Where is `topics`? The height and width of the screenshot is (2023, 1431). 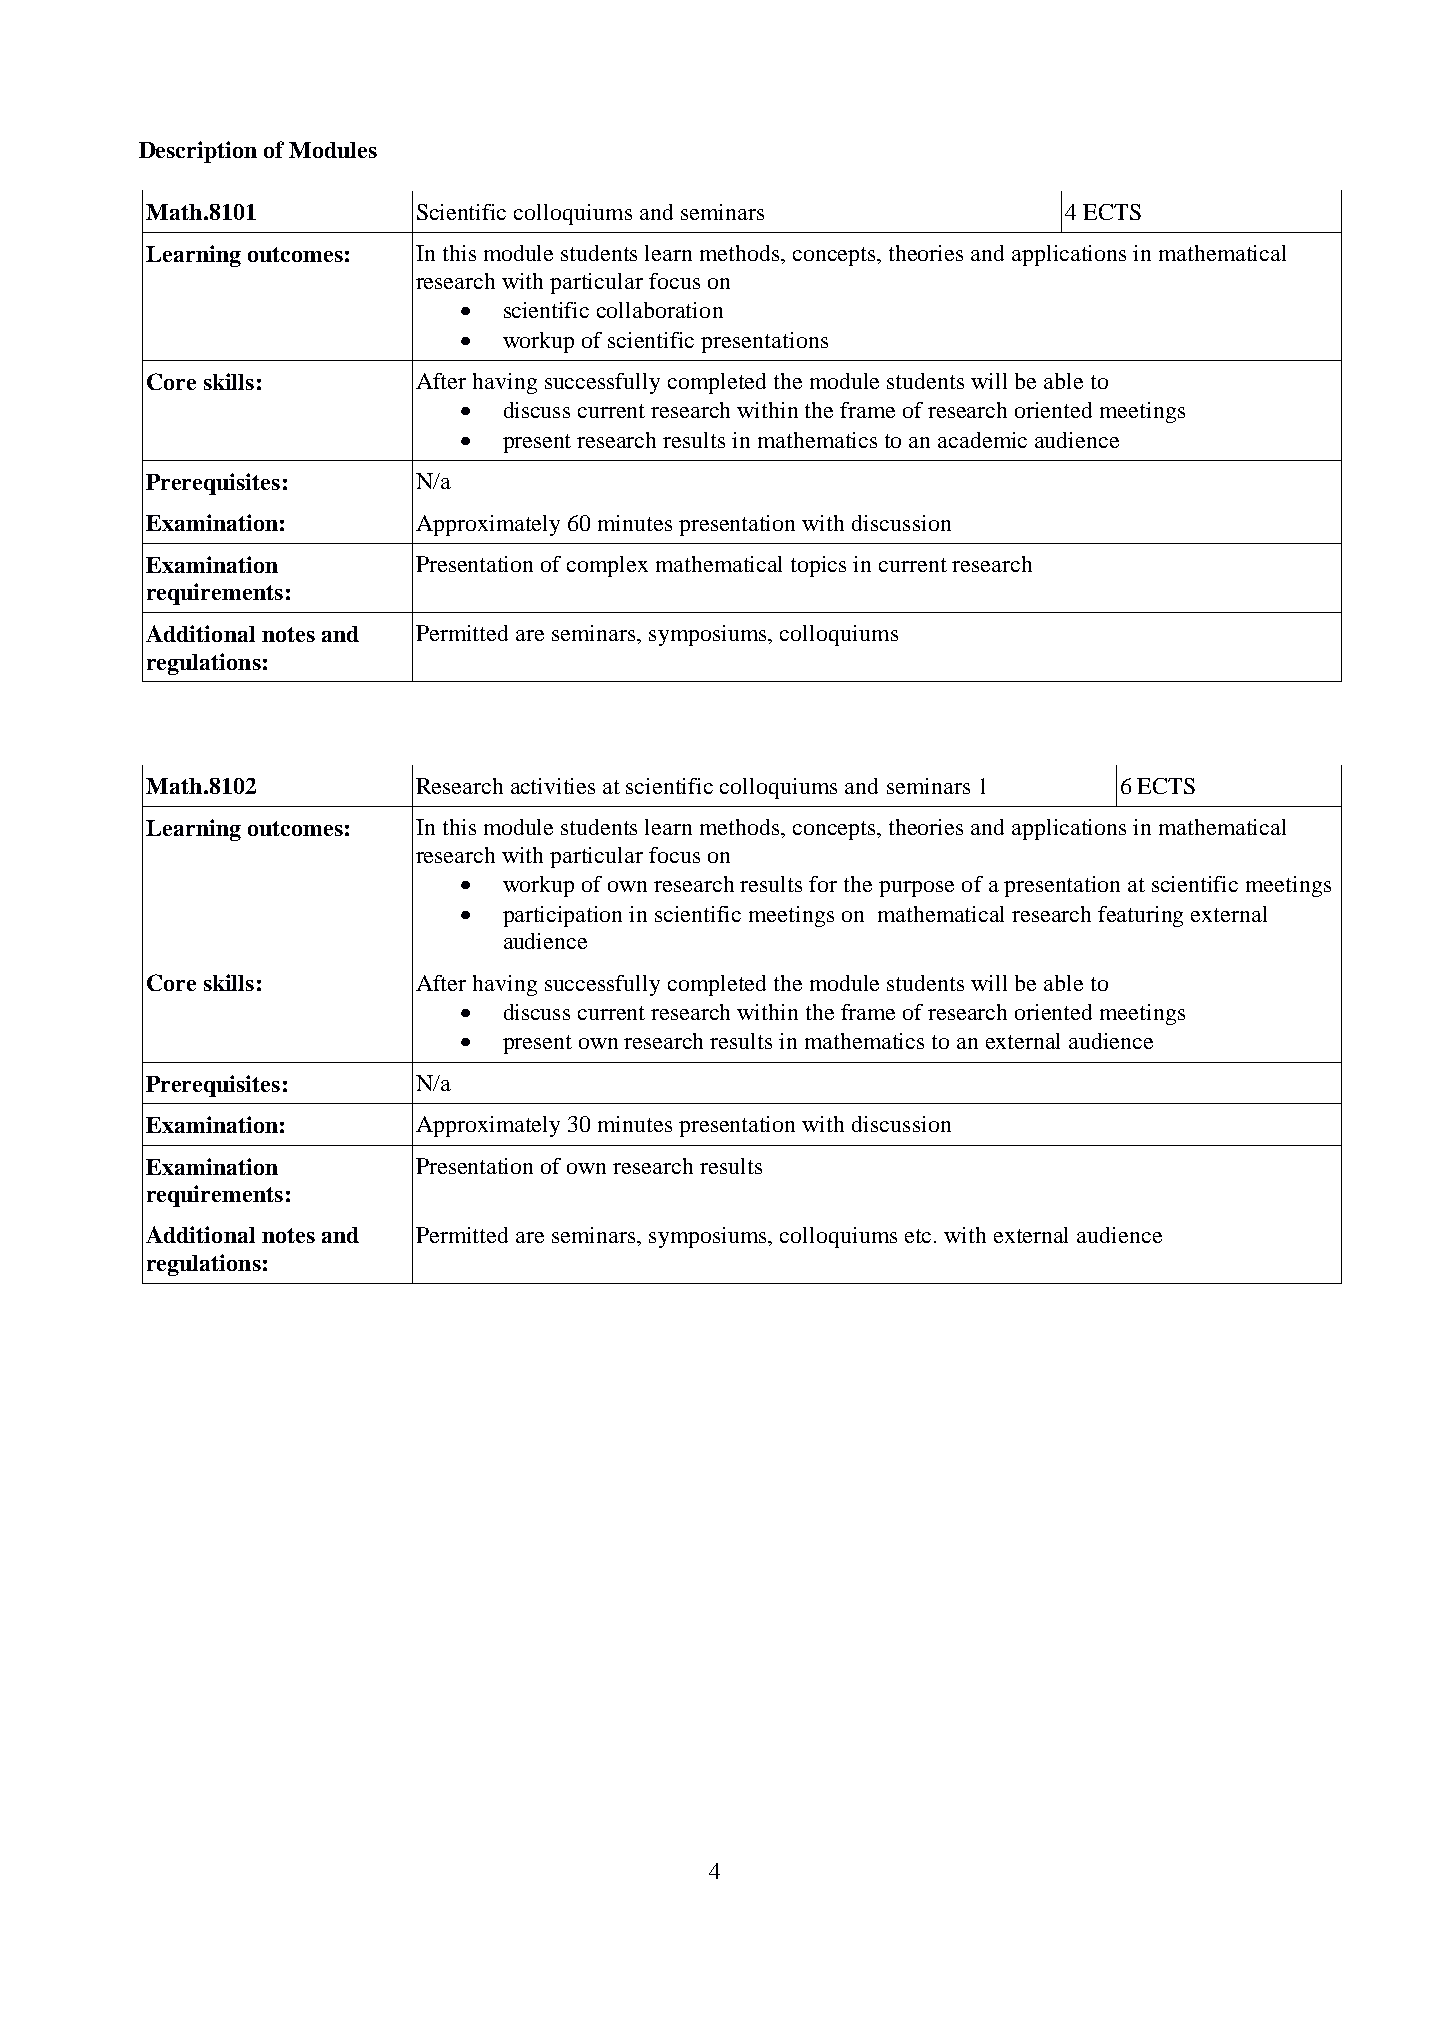
topics is located at coordinates (818, 566).
